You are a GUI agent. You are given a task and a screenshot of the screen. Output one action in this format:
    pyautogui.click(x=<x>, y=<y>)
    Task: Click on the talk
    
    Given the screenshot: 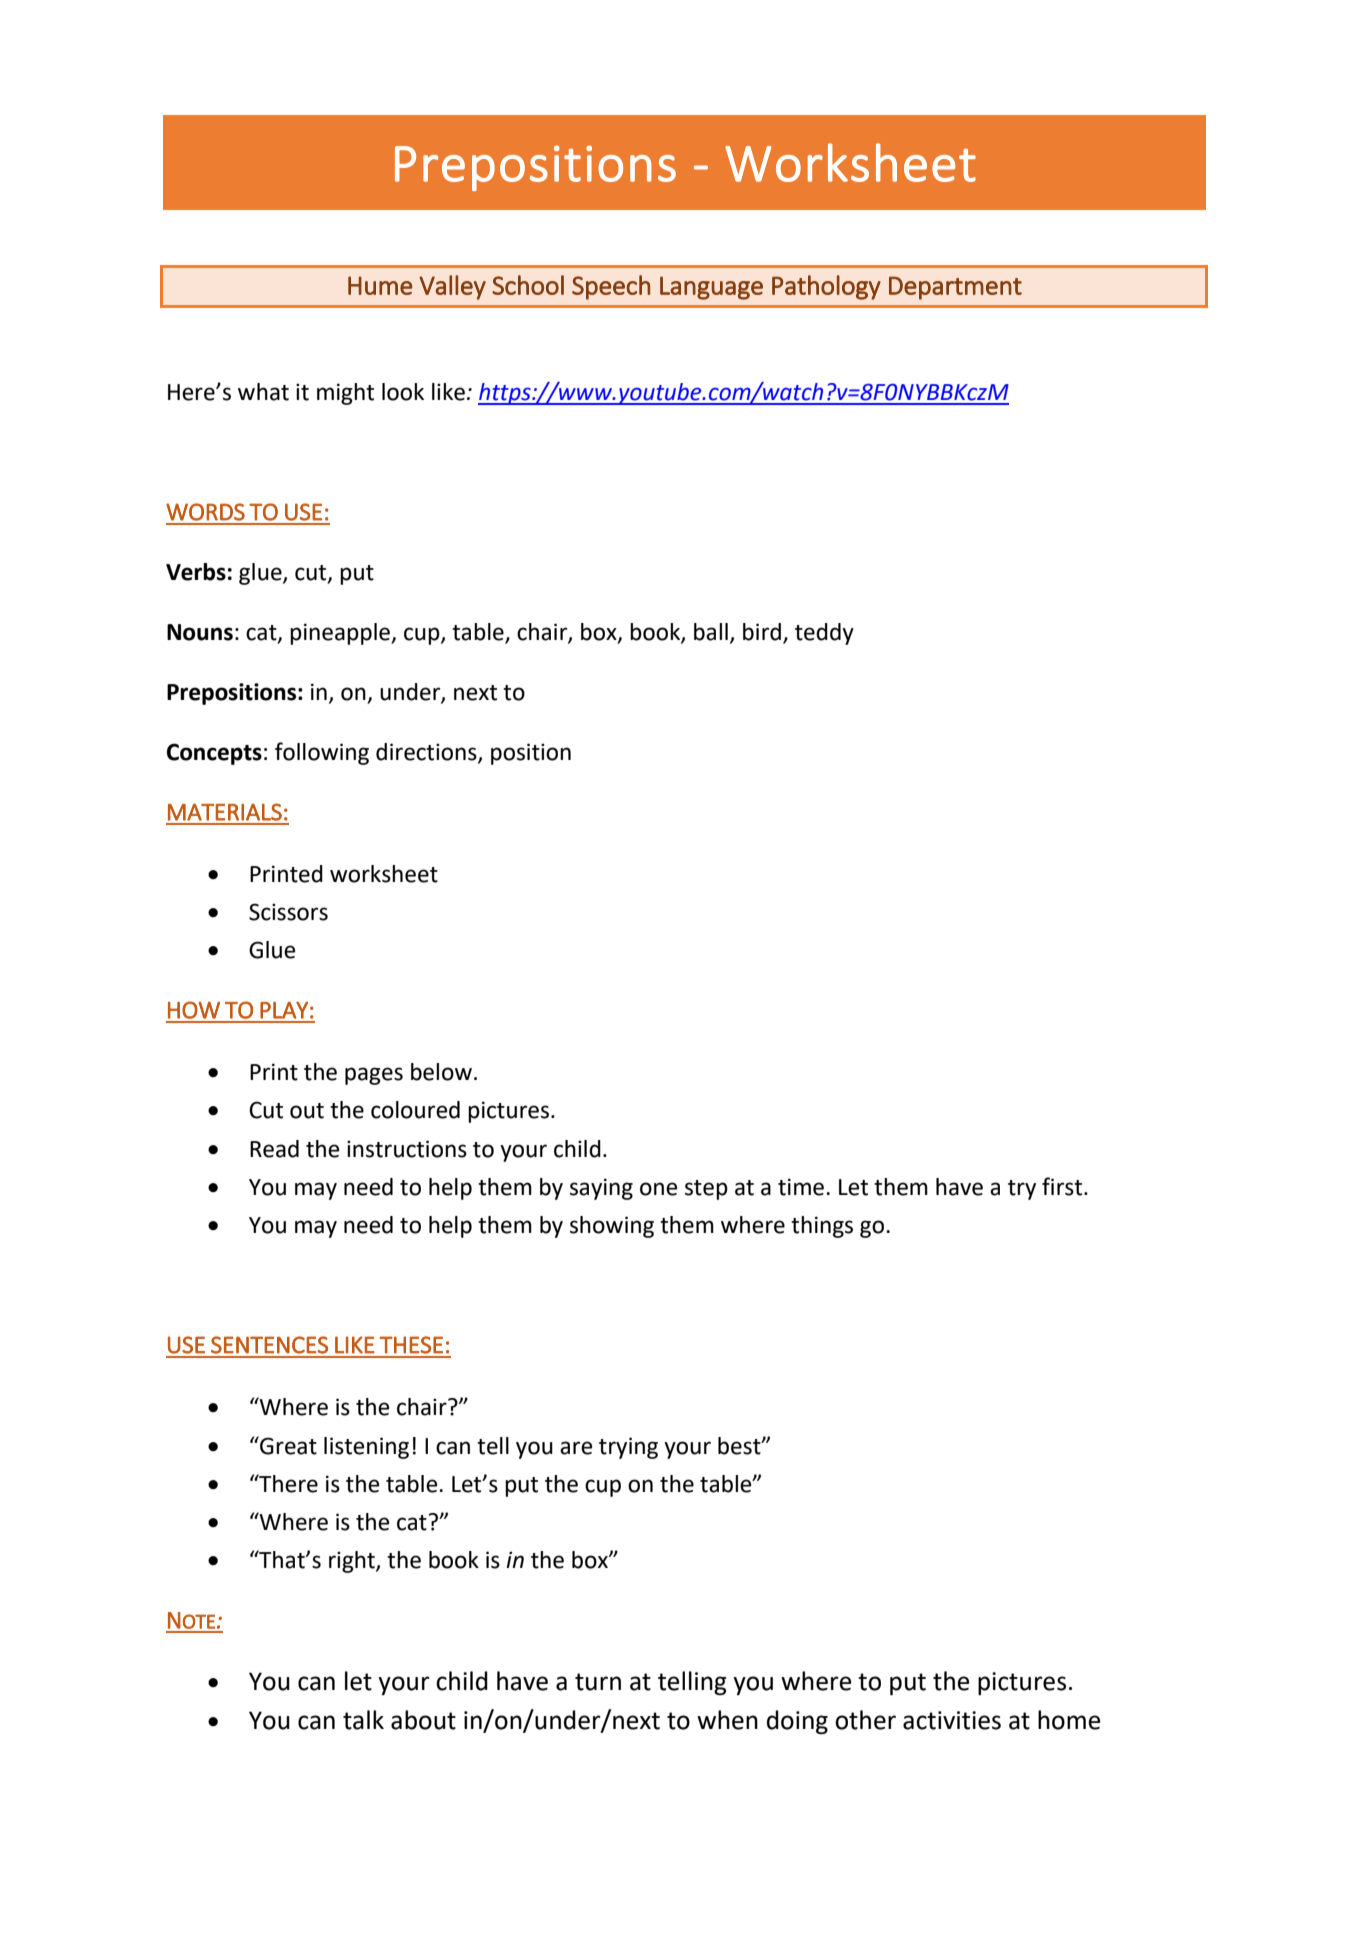 What is the action you would take?
    pyautogui.click(x=363, y=1720)
